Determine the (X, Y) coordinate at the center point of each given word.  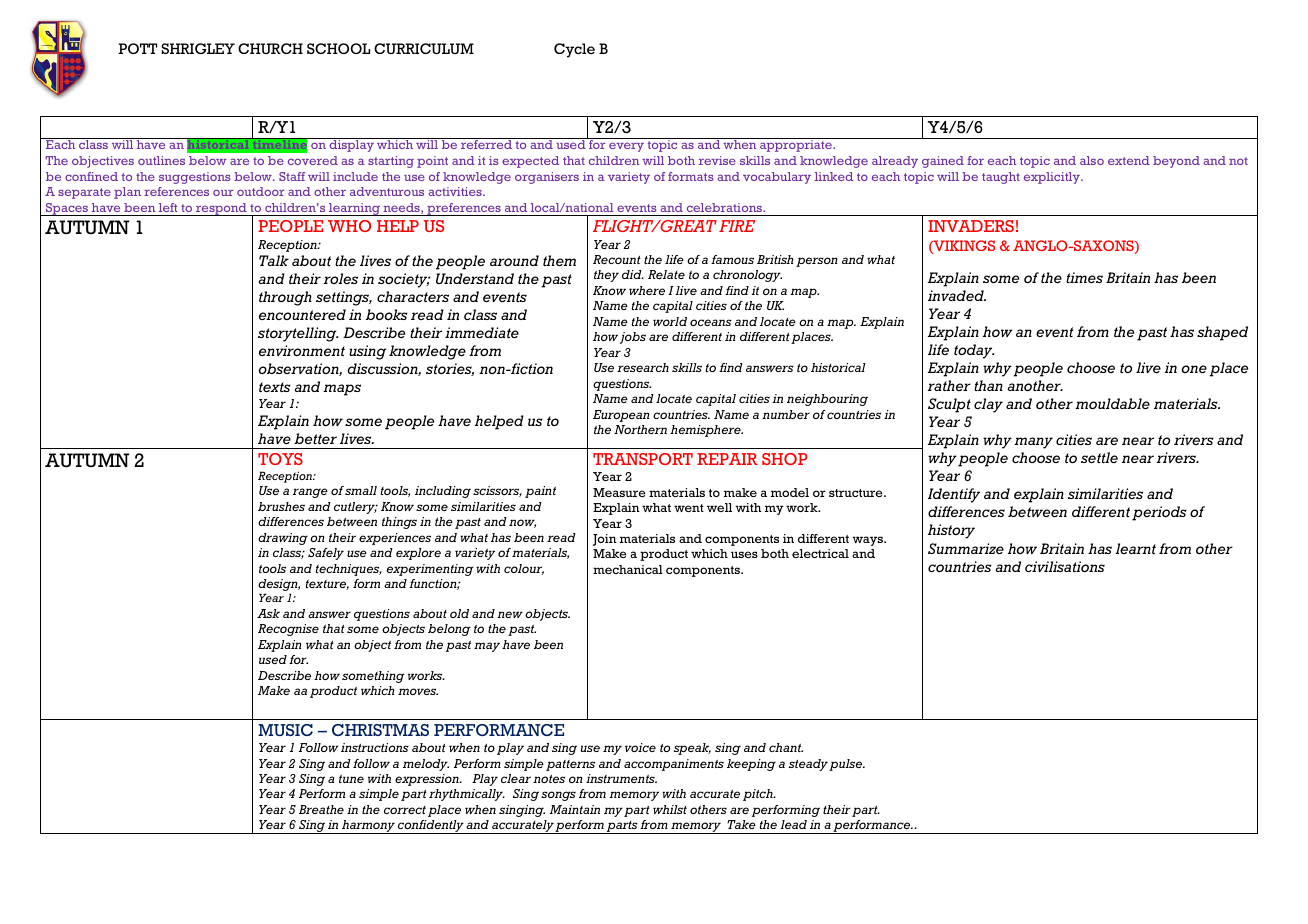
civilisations (1065, 566)
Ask (268, 613)
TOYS (280, 459)
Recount (617, 259)
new (510, 614)
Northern (640, 429)
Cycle (574, 50)
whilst (670, 809)
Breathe (321, 809)
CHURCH (270, 48)
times (1084, 277)
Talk (274, 260)
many (1033, 443)
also (1092, 160)
